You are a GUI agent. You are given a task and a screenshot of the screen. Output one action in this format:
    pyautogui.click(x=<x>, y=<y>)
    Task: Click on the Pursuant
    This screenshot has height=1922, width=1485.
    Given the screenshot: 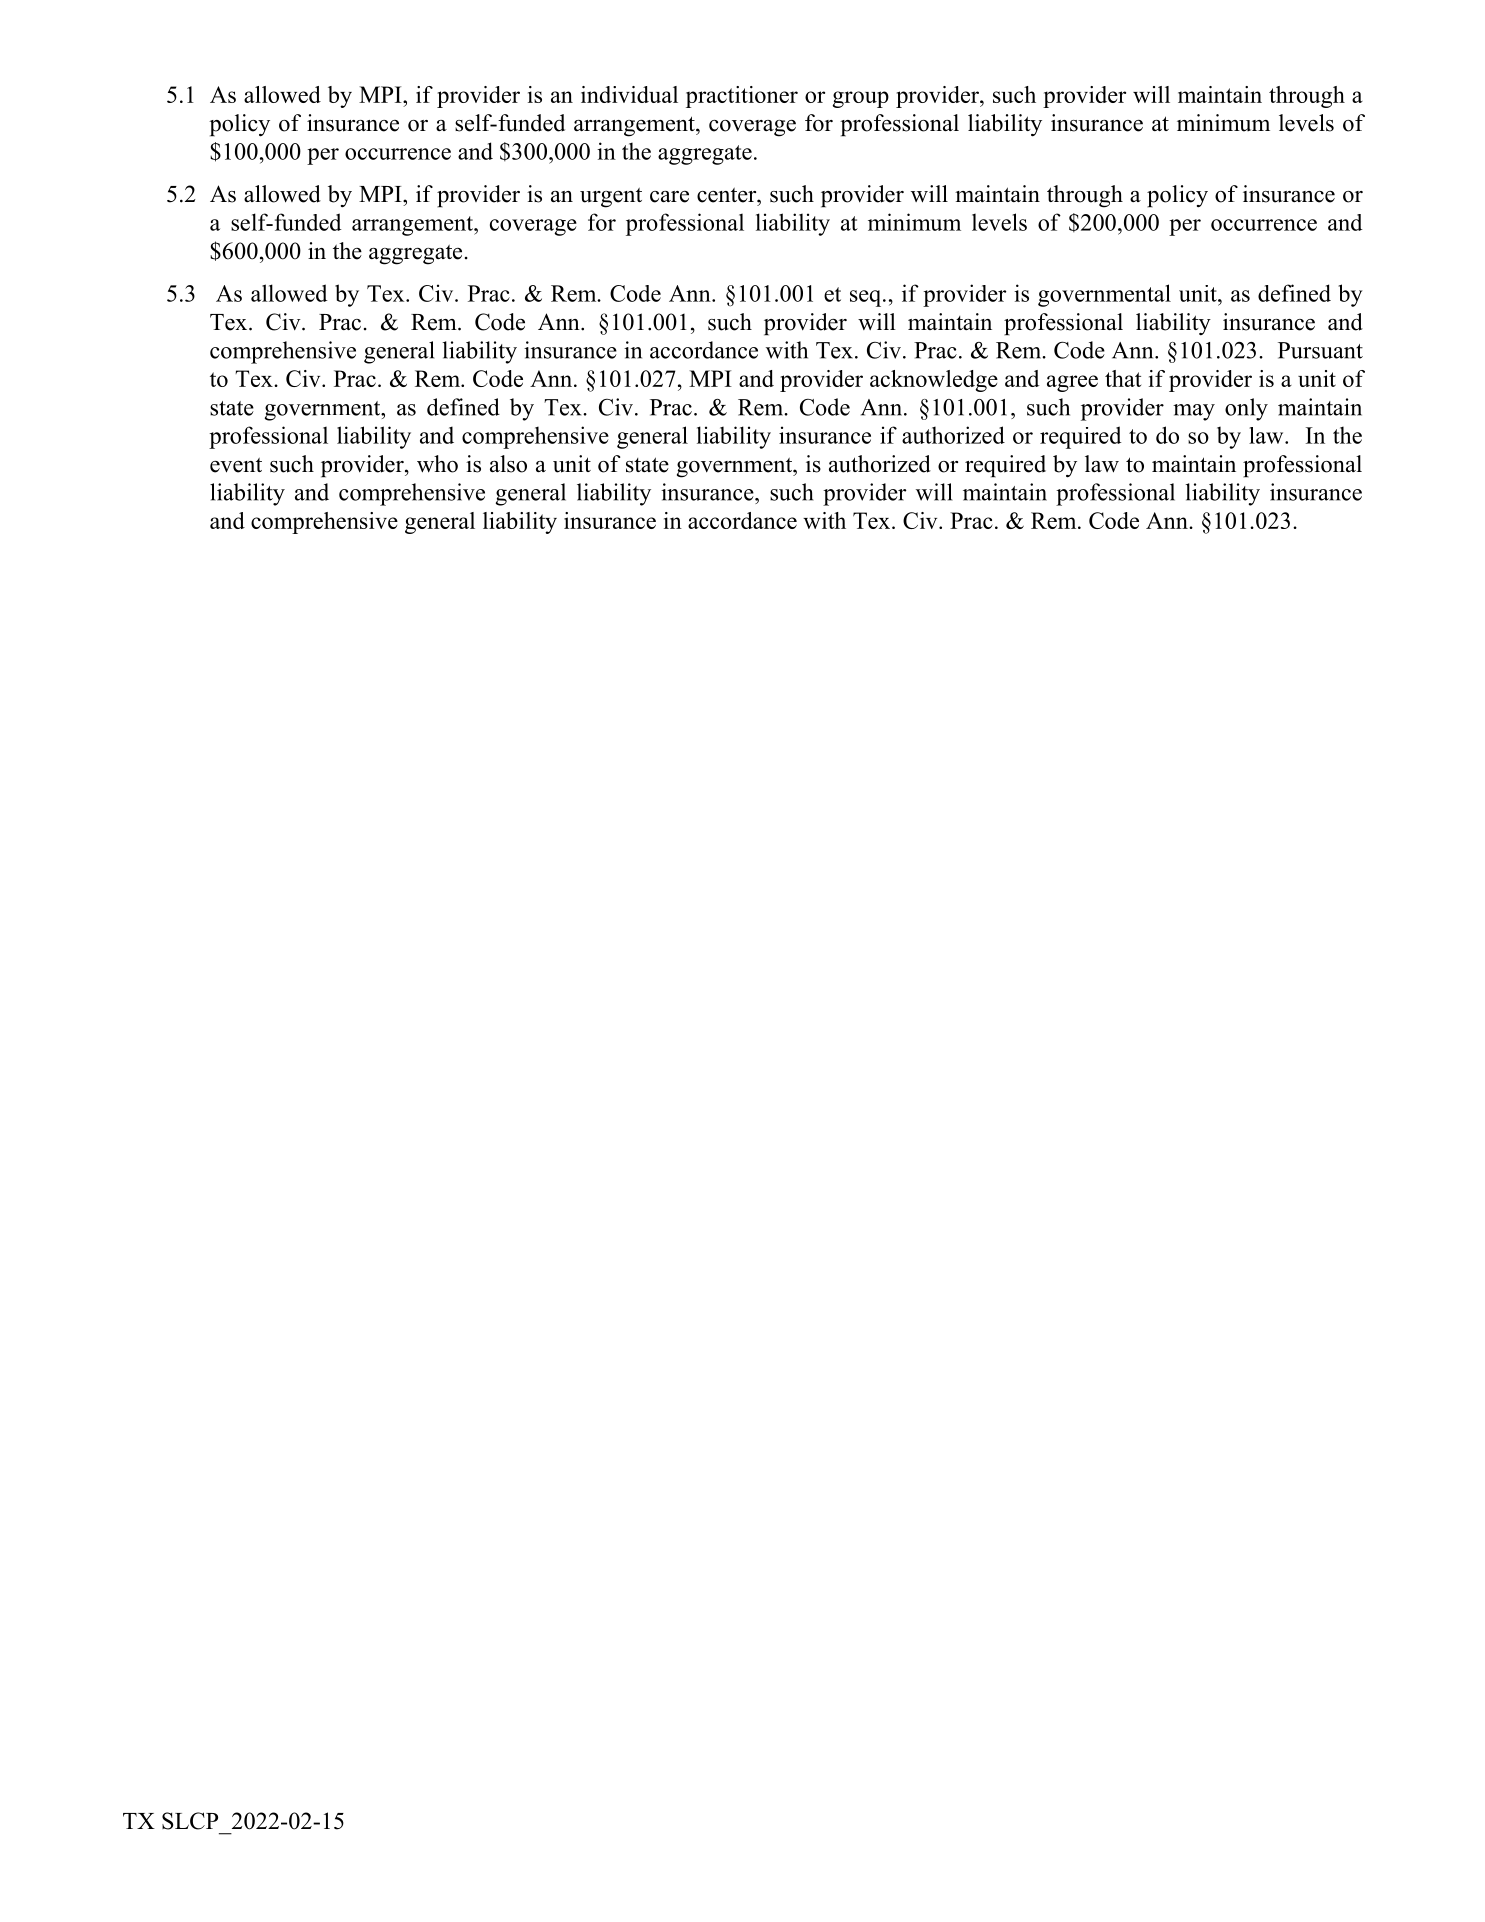 What is the action you would take?
    pyautogui.click(x=1320, y=350)
